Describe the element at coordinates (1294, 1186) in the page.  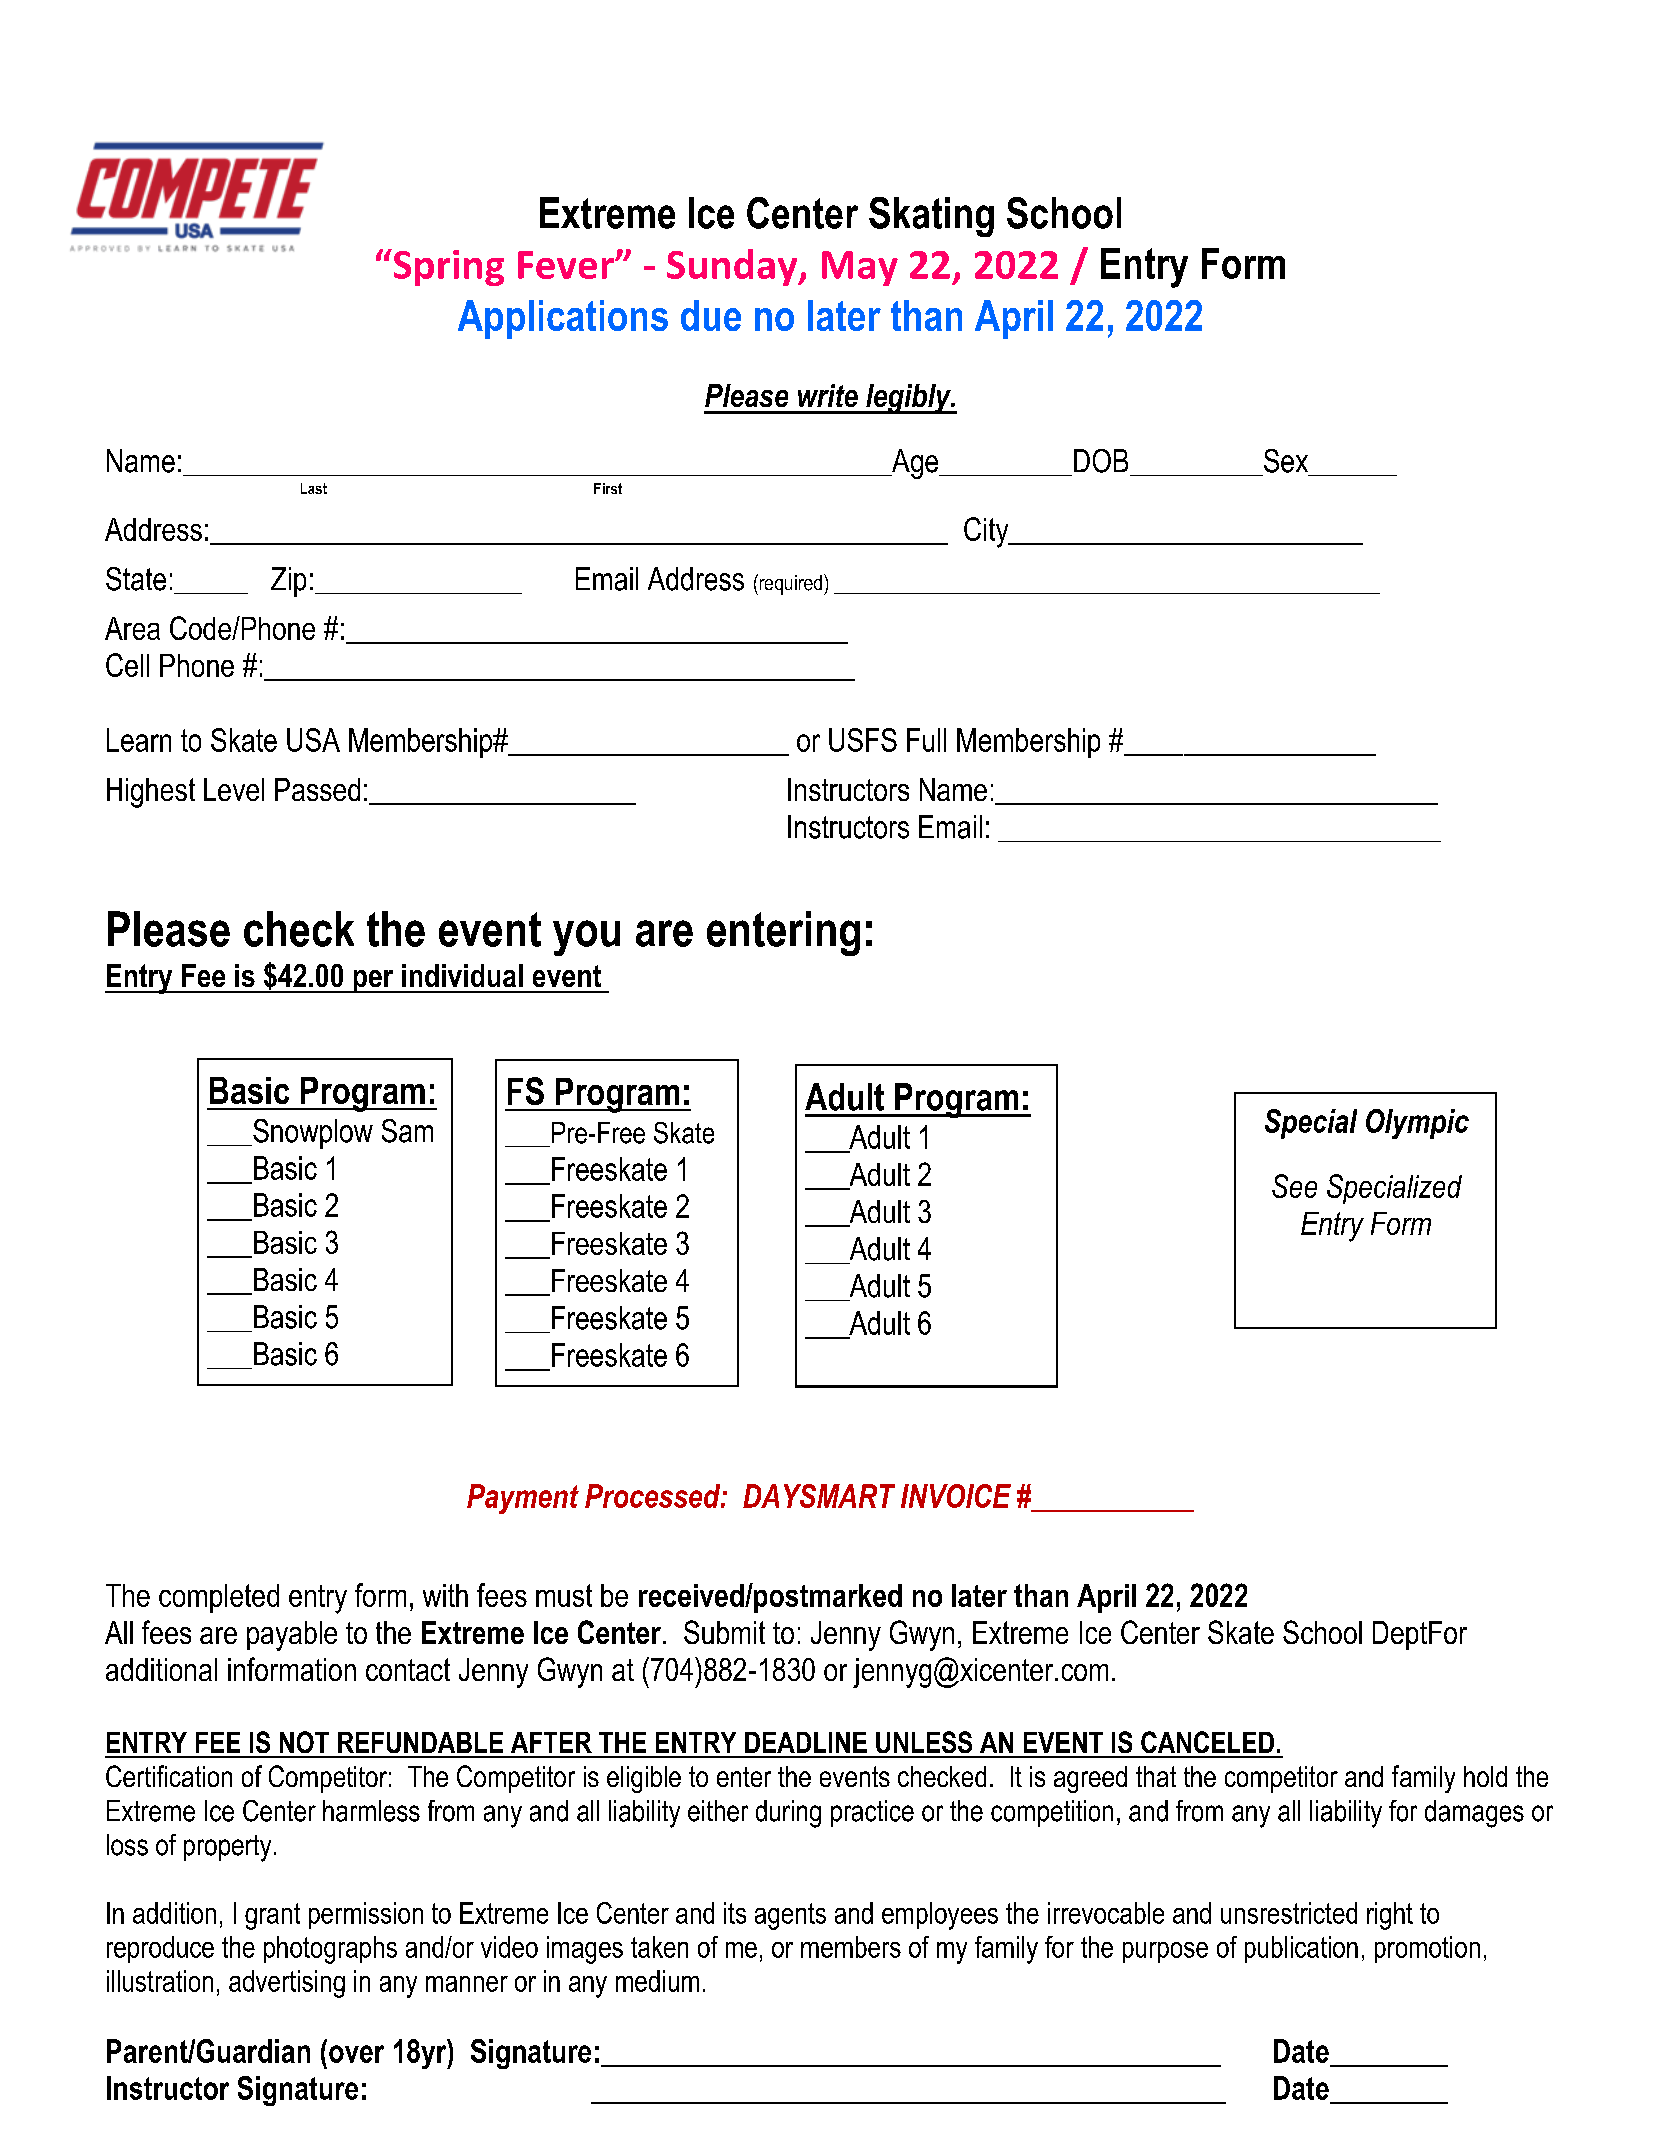
I see `See` at that location.
